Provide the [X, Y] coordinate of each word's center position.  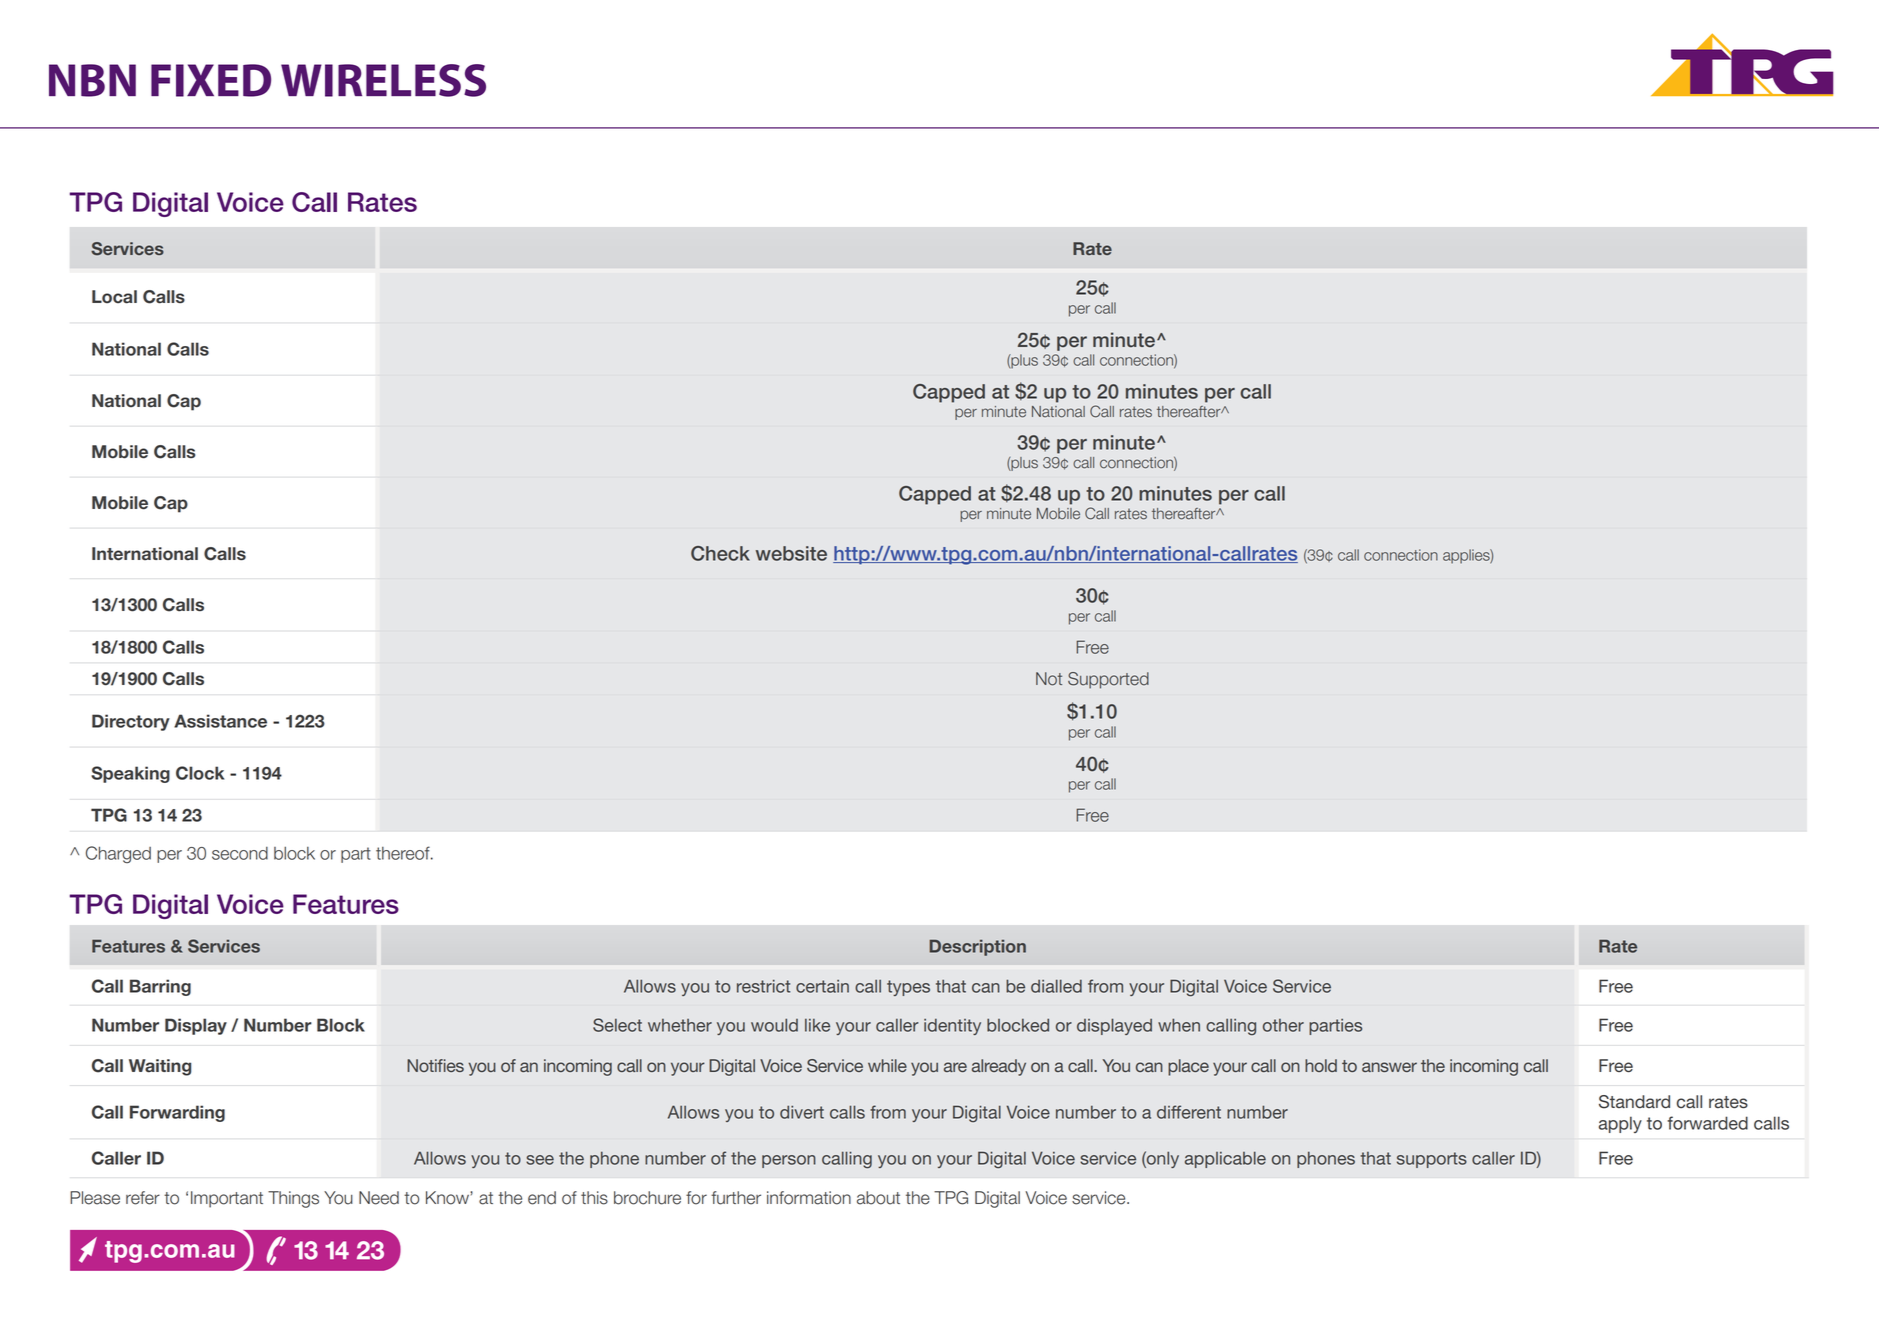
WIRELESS [383, 80]
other [1283, 1025]
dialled [1056, 986]
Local [114, 297]
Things [293, 1199]
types [908, 988]
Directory [131, 722]
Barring [160, 987]
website [791, 553]
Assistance [220, 721]
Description [977, 948]
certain [822, 986]
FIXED [211, 80]
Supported [1108, 680]
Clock [200, 773]
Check [720, 553]
